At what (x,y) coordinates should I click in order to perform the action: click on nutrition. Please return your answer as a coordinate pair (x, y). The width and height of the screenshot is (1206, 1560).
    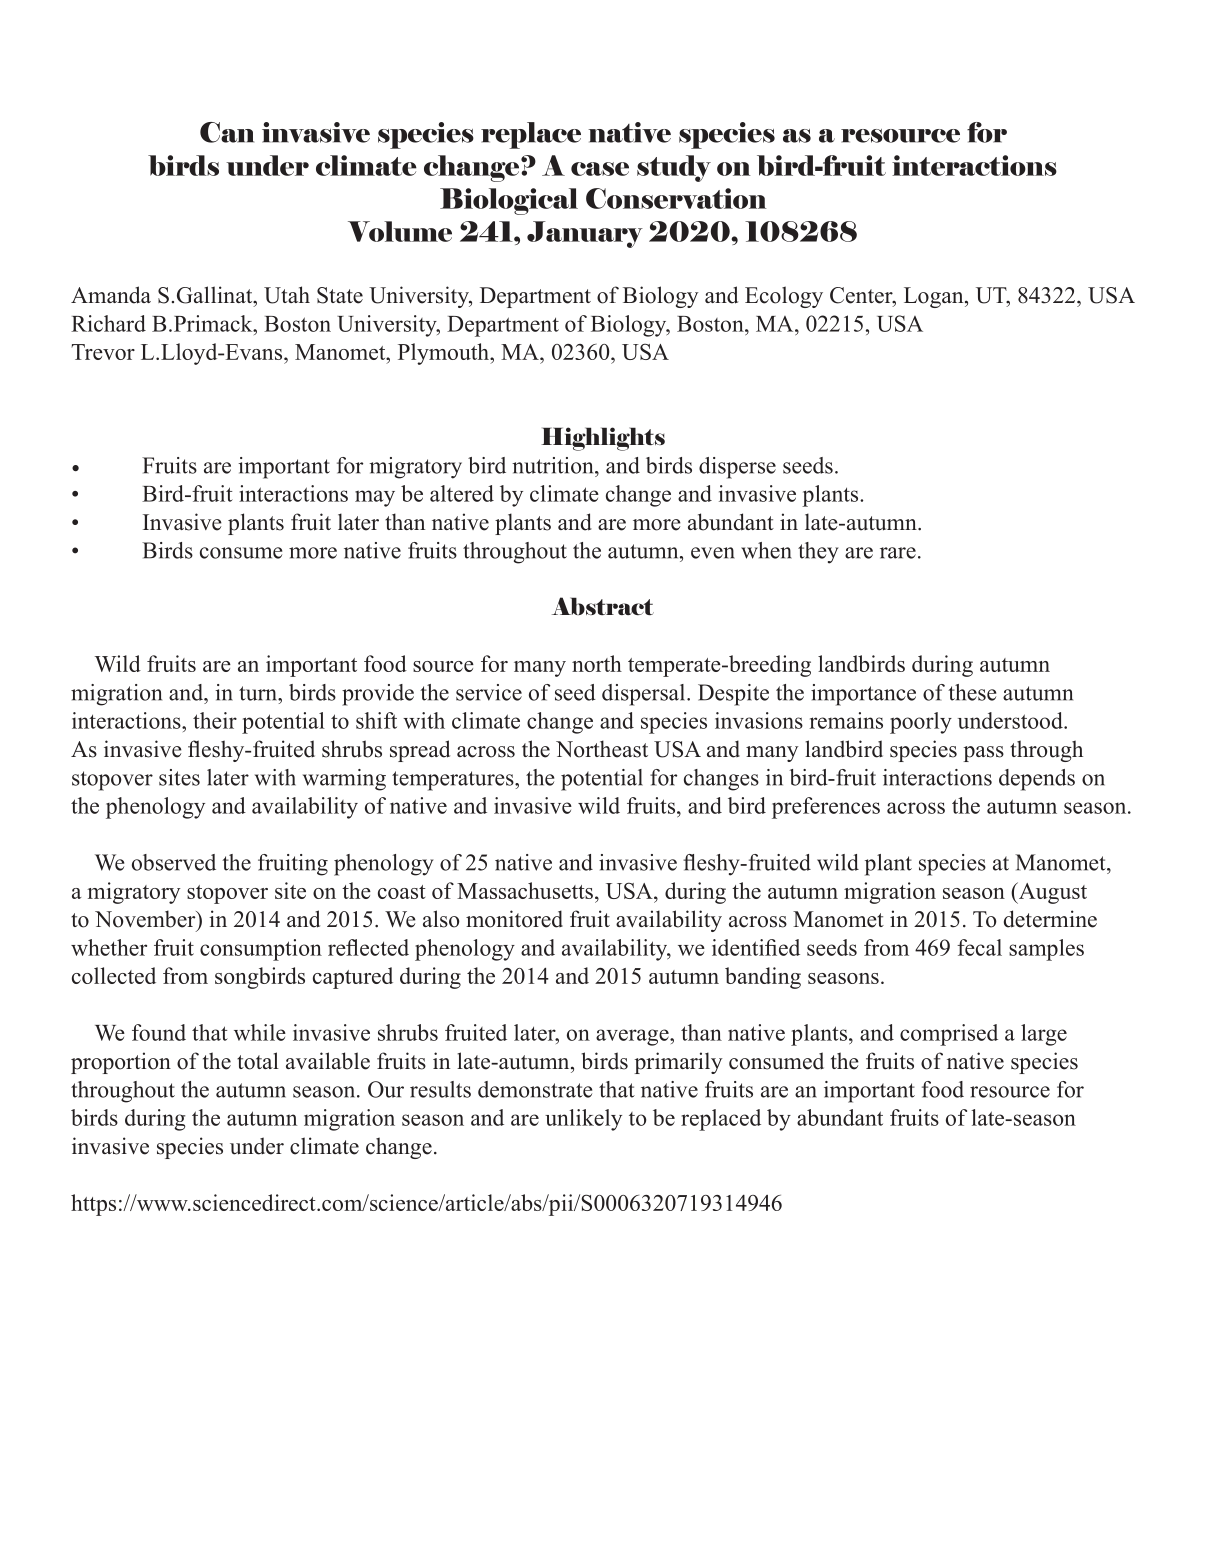
    Looking at the image, I should click on (554, 465).
